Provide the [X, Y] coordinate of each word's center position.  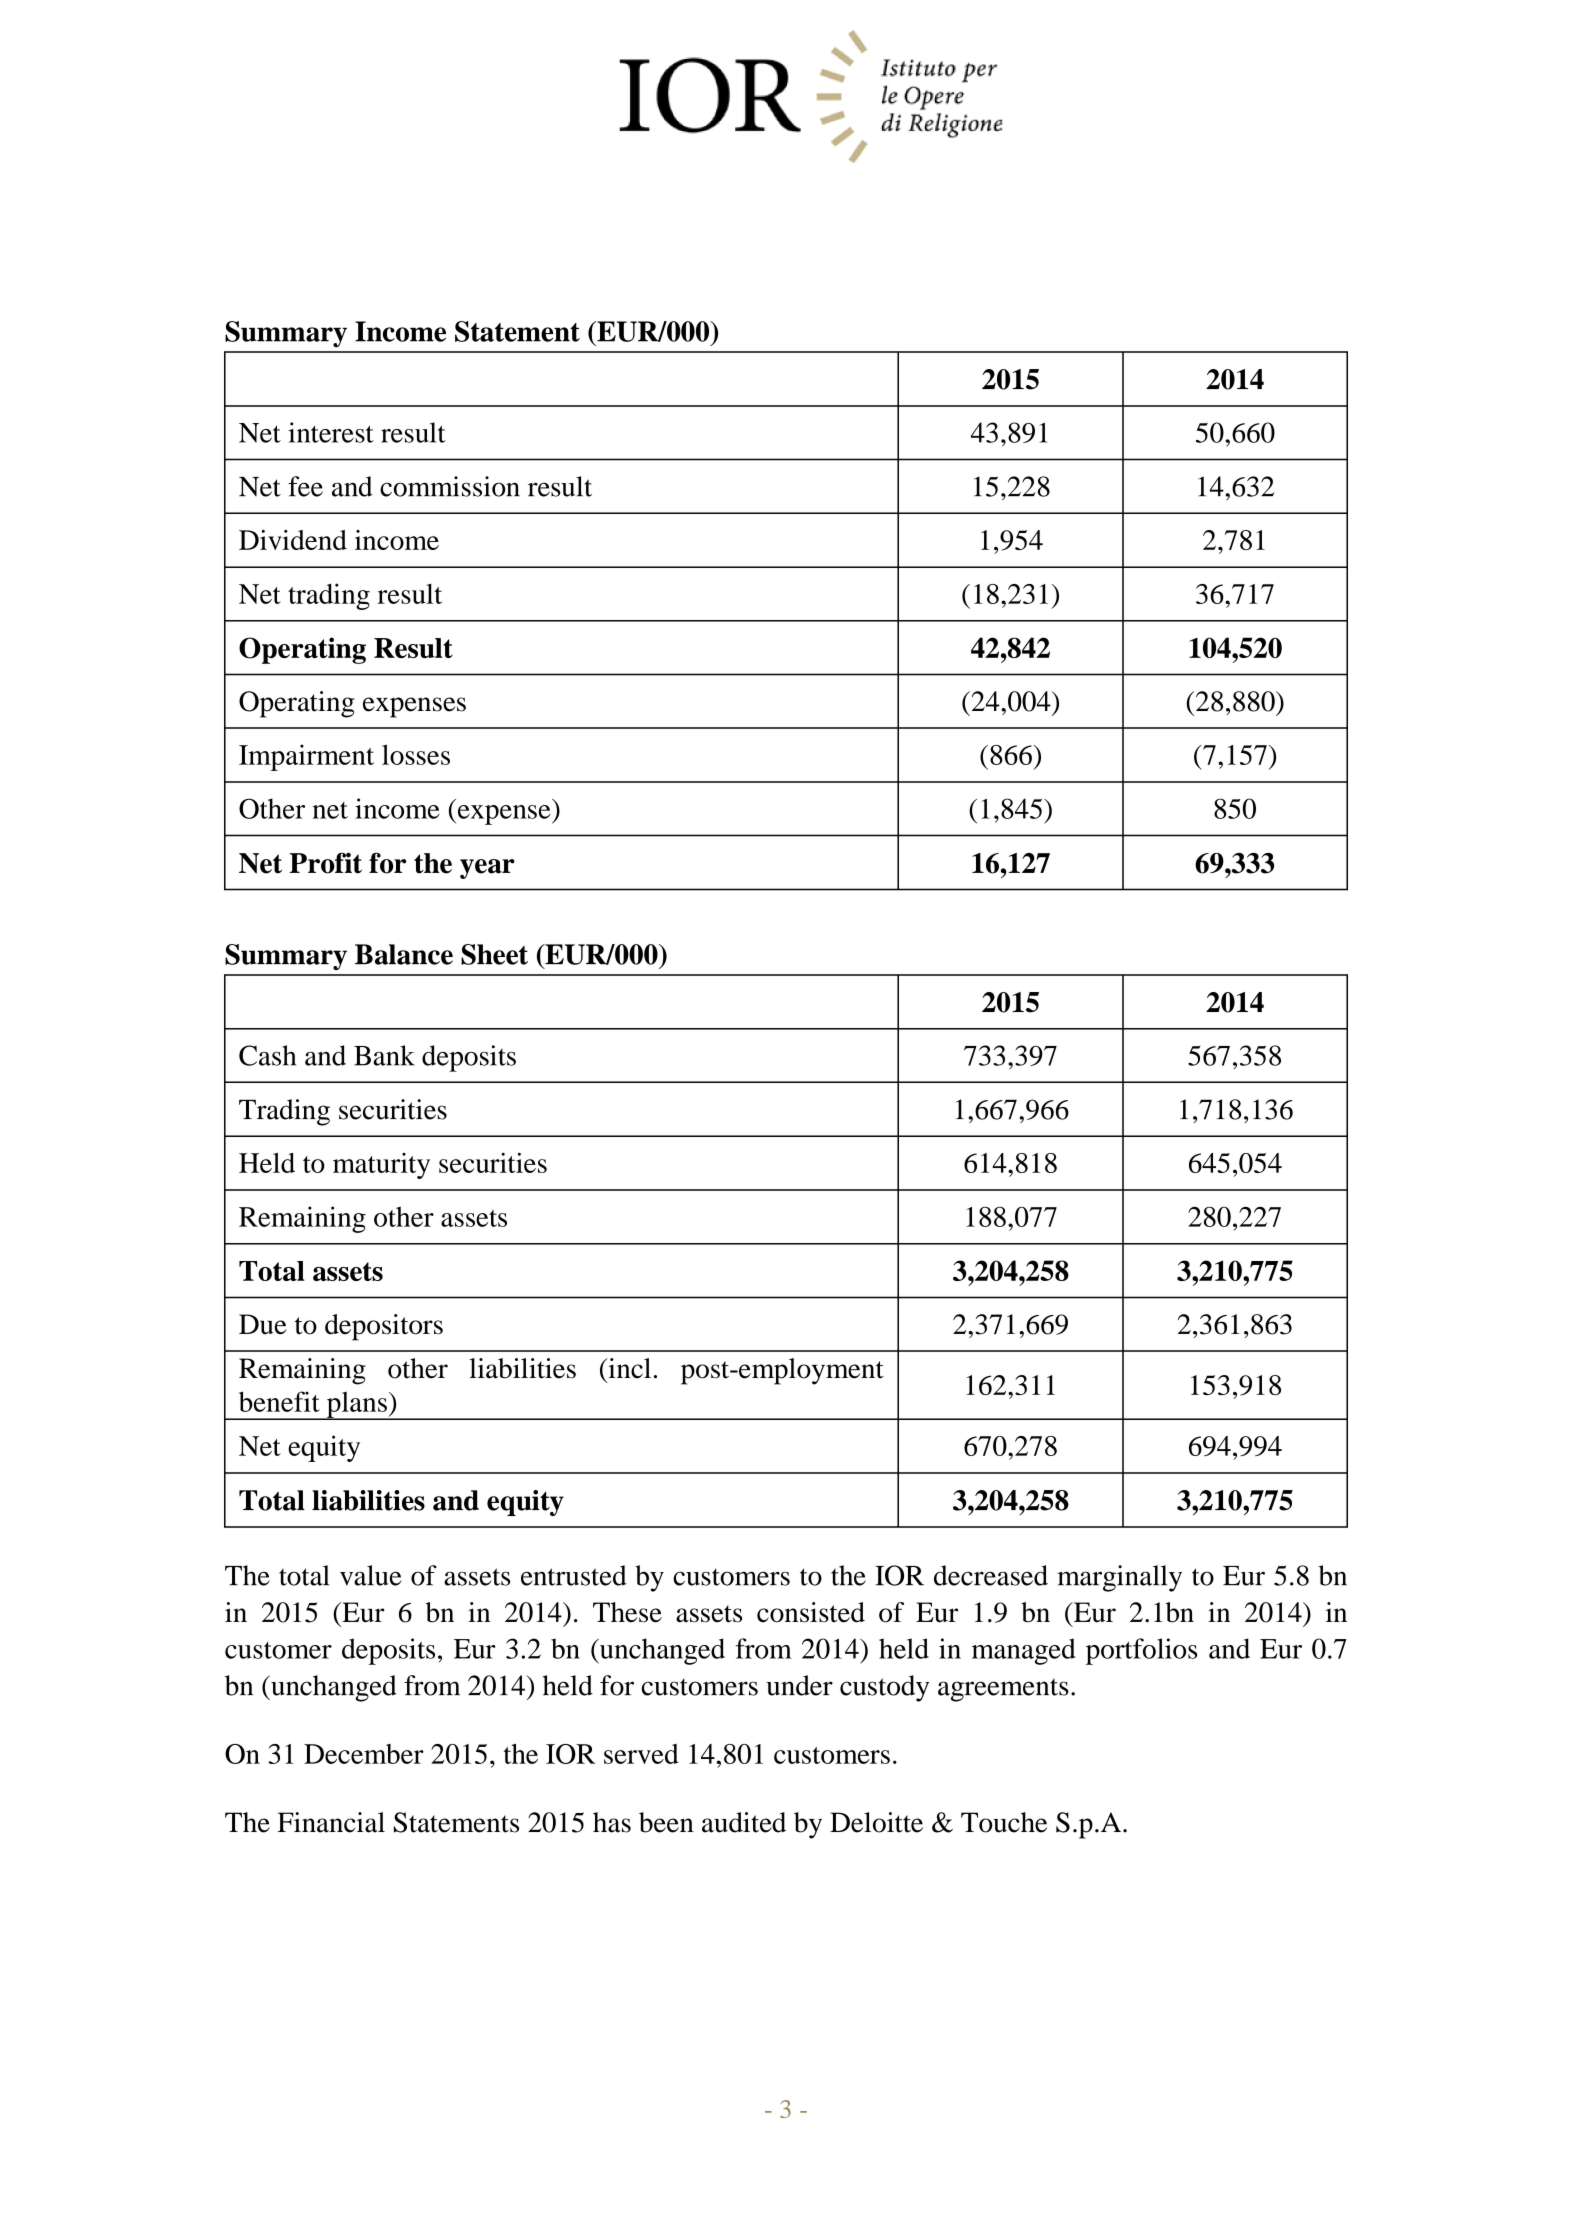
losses [416, 754]
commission [450, 486]
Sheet [494, 954]
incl [628, 1368]
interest [331, 432]
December [364, 1754]
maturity [381, 1166]
